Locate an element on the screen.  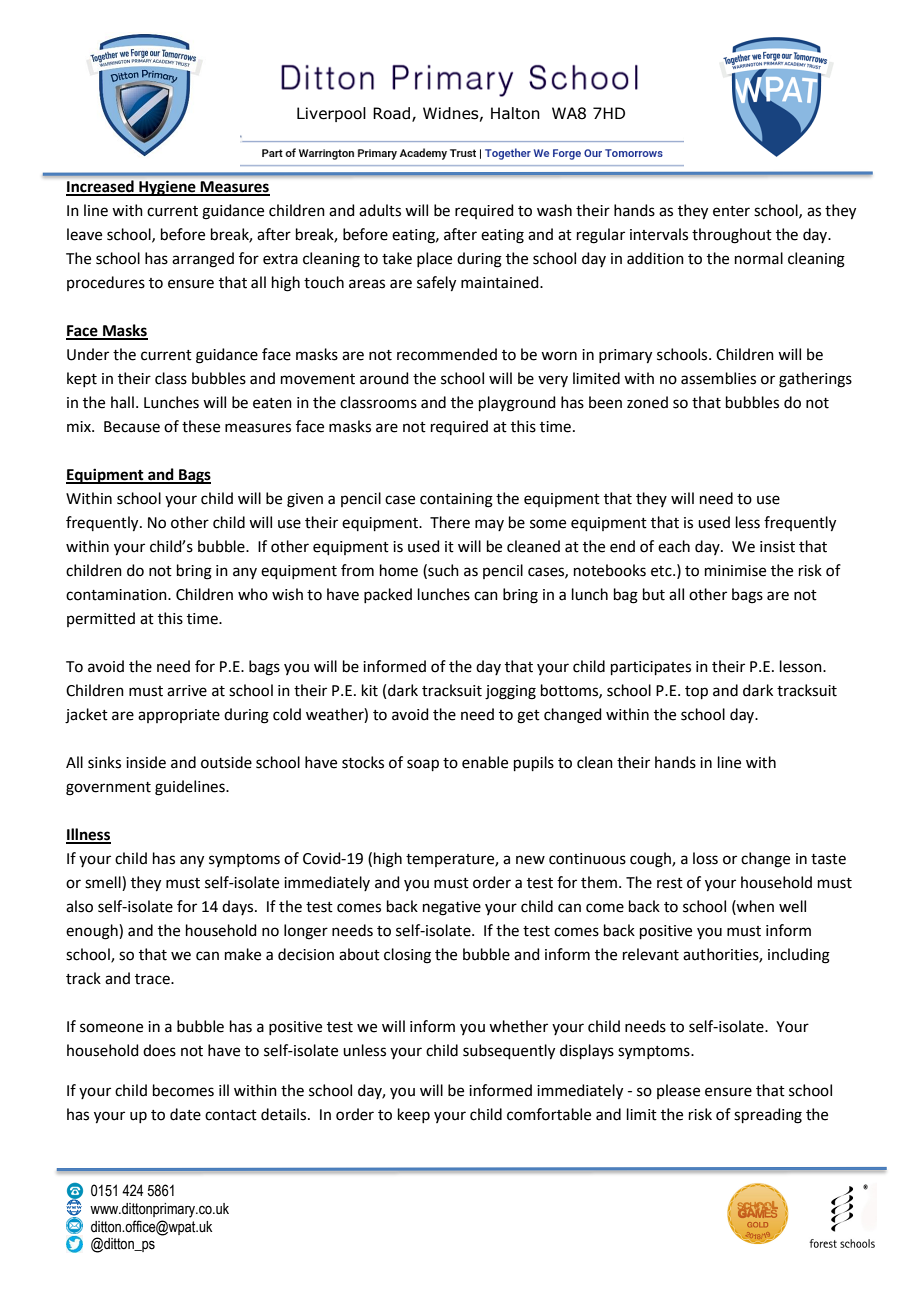
enter is located at coordinates (731, 211).
